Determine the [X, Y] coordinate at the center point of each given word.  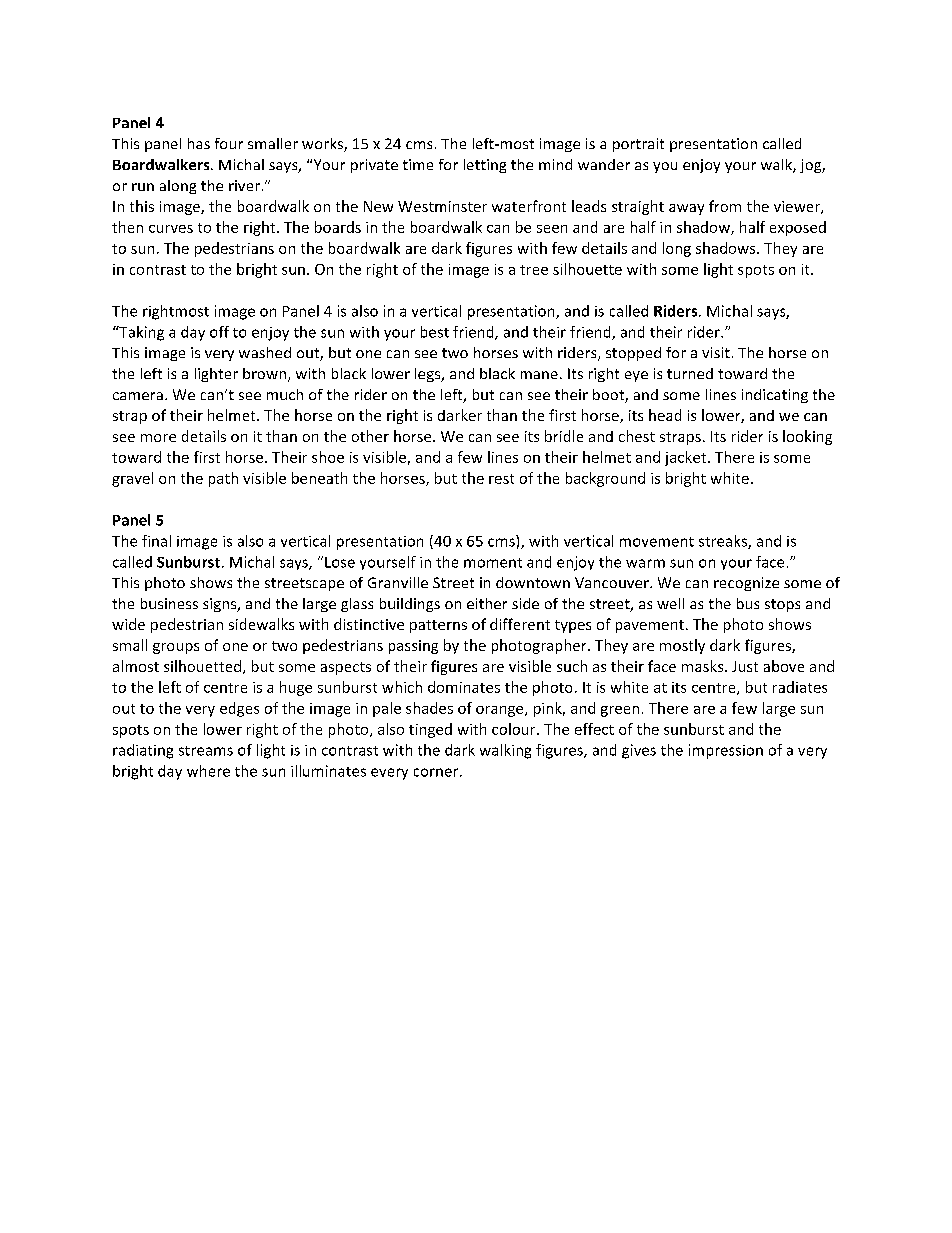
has [199, 143]
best [435, 332]
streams [206, 751]
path [223, 479]
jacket [687, 458]
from [725, 206]
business [169, 603]
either [487, 603]
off [219, 332]
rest [501, 479]
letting [485, 166]
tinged [430, 730]
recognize [746, 584]
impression [726, 751]
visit [716, 352]
